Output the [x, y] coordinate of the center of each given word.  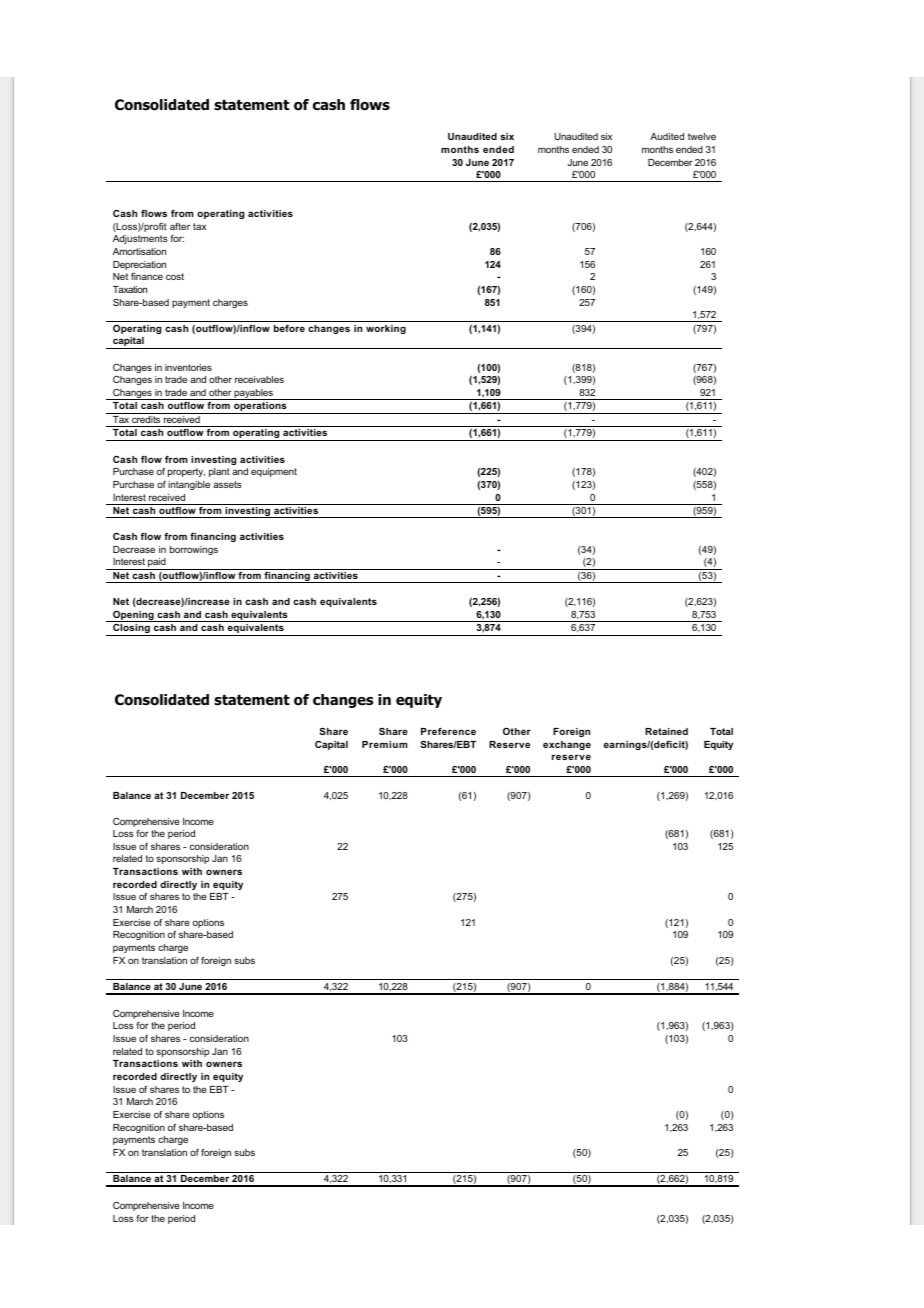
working [386, 329]
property [186, 472]
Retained [666, 731]
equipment [274, 472]
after [180, 226]
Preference [448, 731]
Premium [384, 744]
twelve [702, 136]
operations [260, 408]
